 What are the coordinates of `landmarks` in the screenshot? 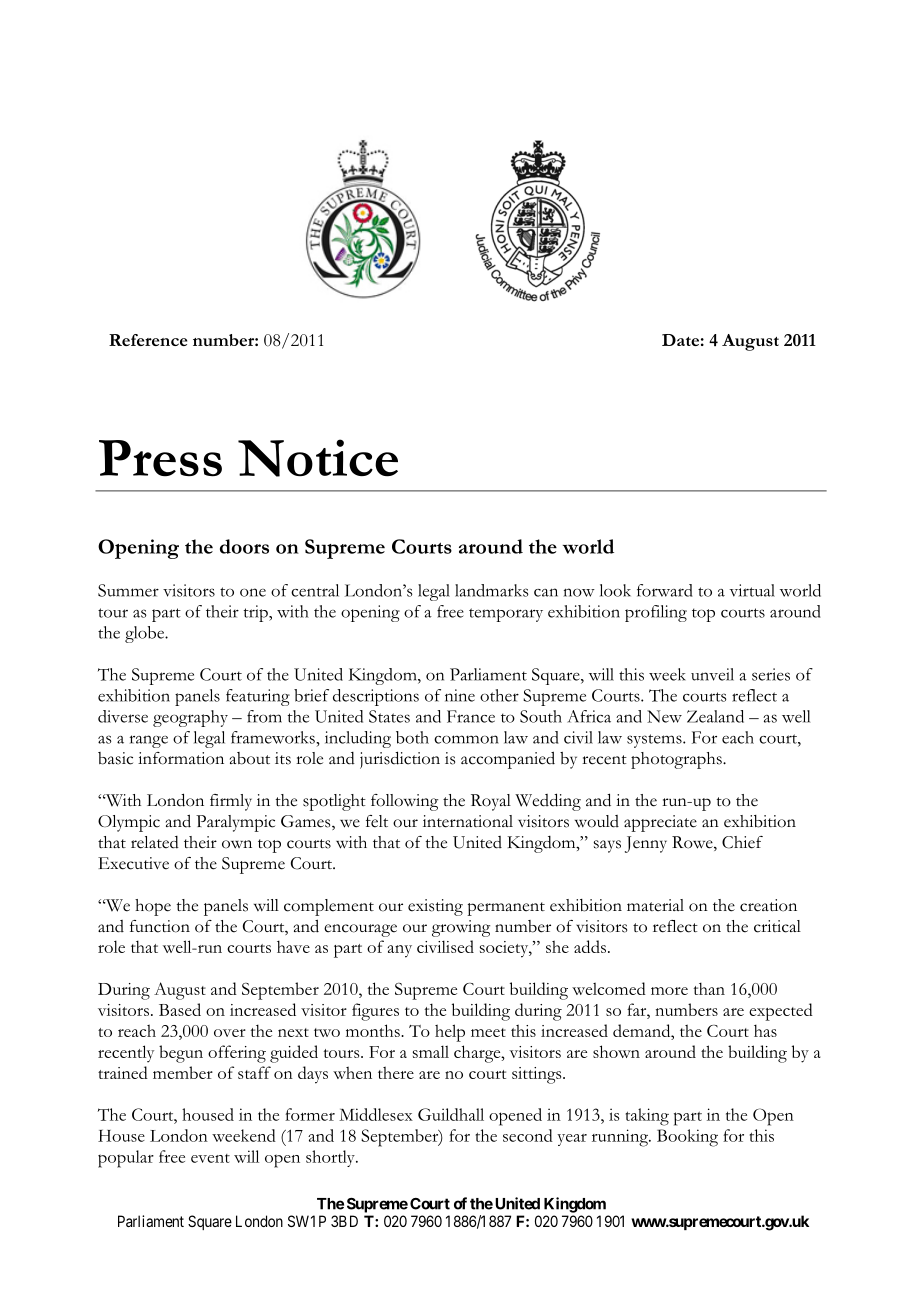 It's located at (492, 590).
